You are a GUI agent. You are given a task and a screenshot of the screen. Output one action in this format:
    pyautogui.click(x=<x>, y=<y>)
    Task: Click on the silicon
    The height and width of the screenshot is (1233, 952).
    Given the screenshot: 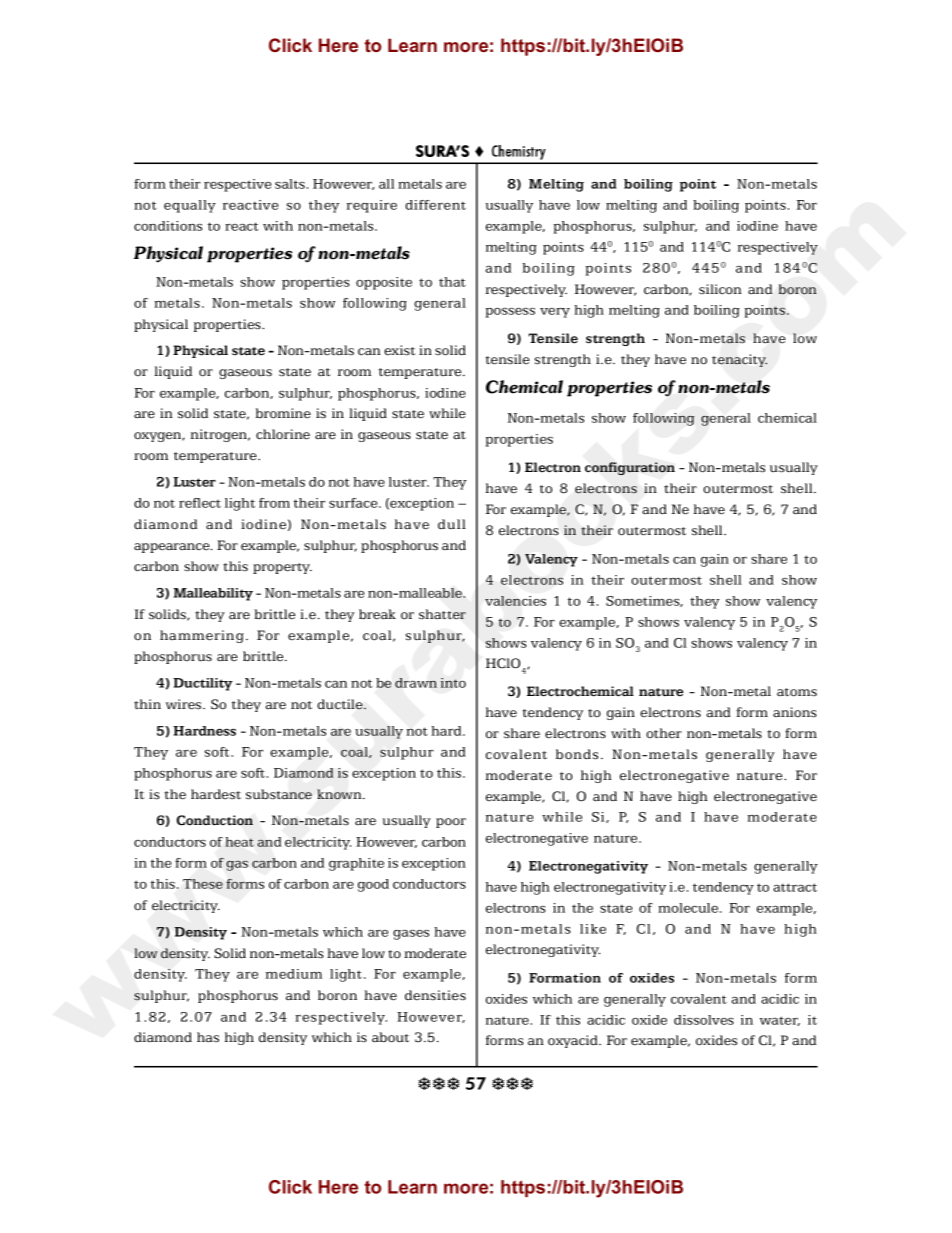 What is the action you would take?
    pyautogui.click(x=720, y=289)
